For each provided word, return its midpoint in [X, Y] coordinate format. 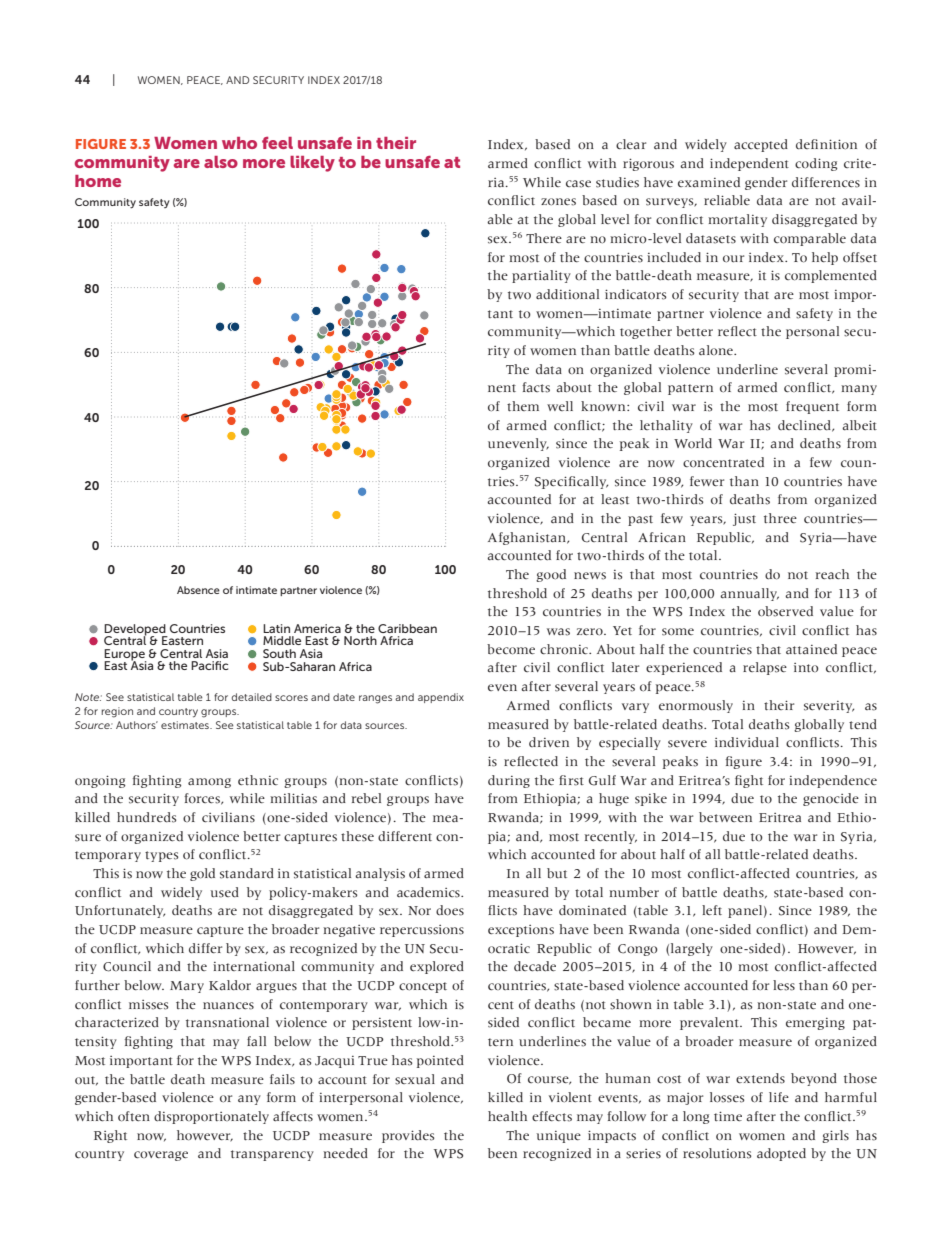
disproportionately [211, 1117]
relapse [765, 668]
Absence [198, 590]
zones [558, 202]
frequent [812, 407]
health [507, 1116]
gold [202, 874]
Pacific [209, 665]
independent [749, 164]
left [712, 910]
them [523, 406]
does [450, 910]
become [511, 649]
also [221, 162]
